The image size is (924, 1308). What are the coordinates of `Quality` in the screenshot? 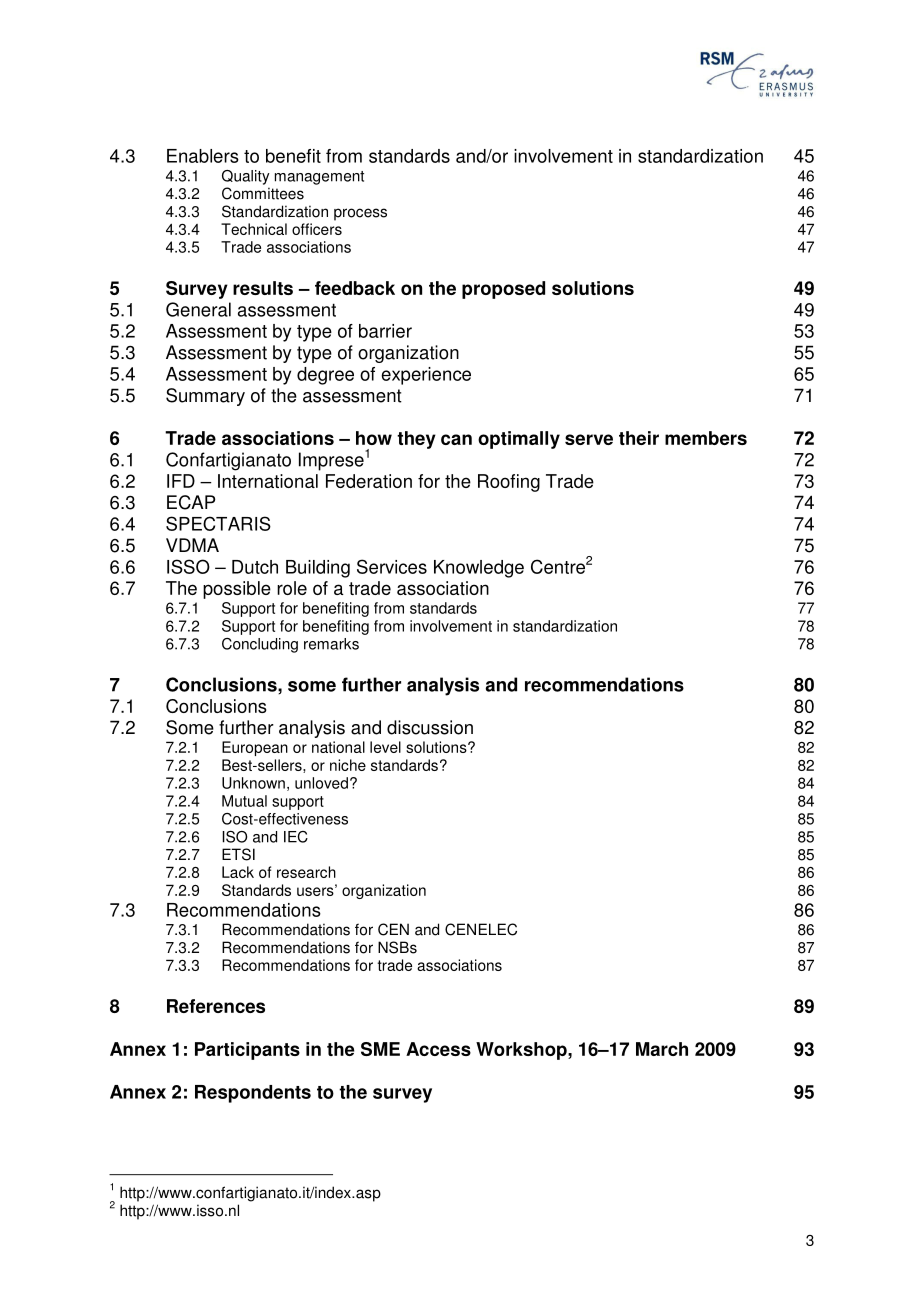 It's located at (246, 177).
